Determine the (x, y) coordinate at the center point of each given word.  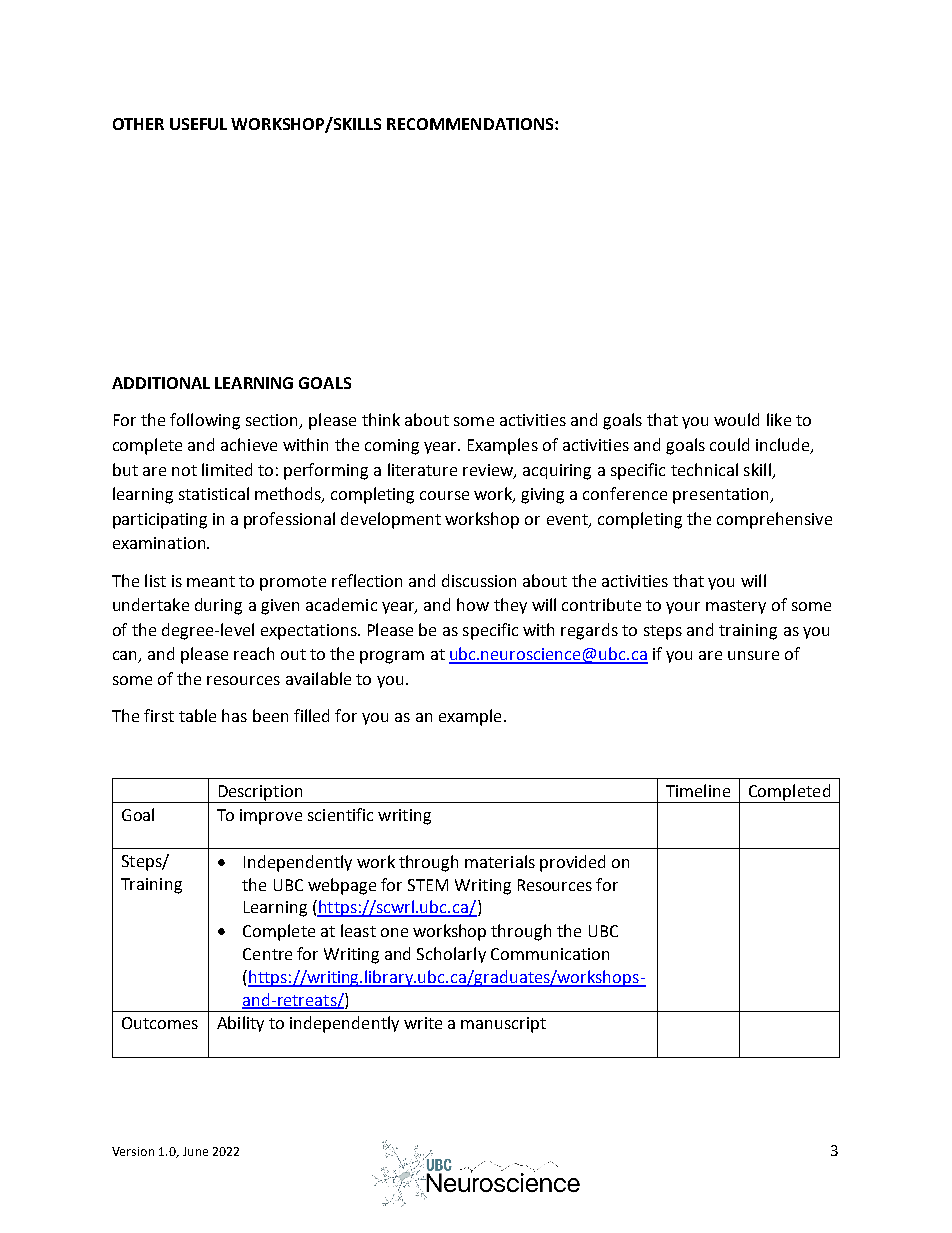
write (423, 1023)
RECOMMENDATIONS (471, 124)
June (195, 1151)
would (736, 419)
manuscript (503, 1025)
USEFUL (198, 124)
